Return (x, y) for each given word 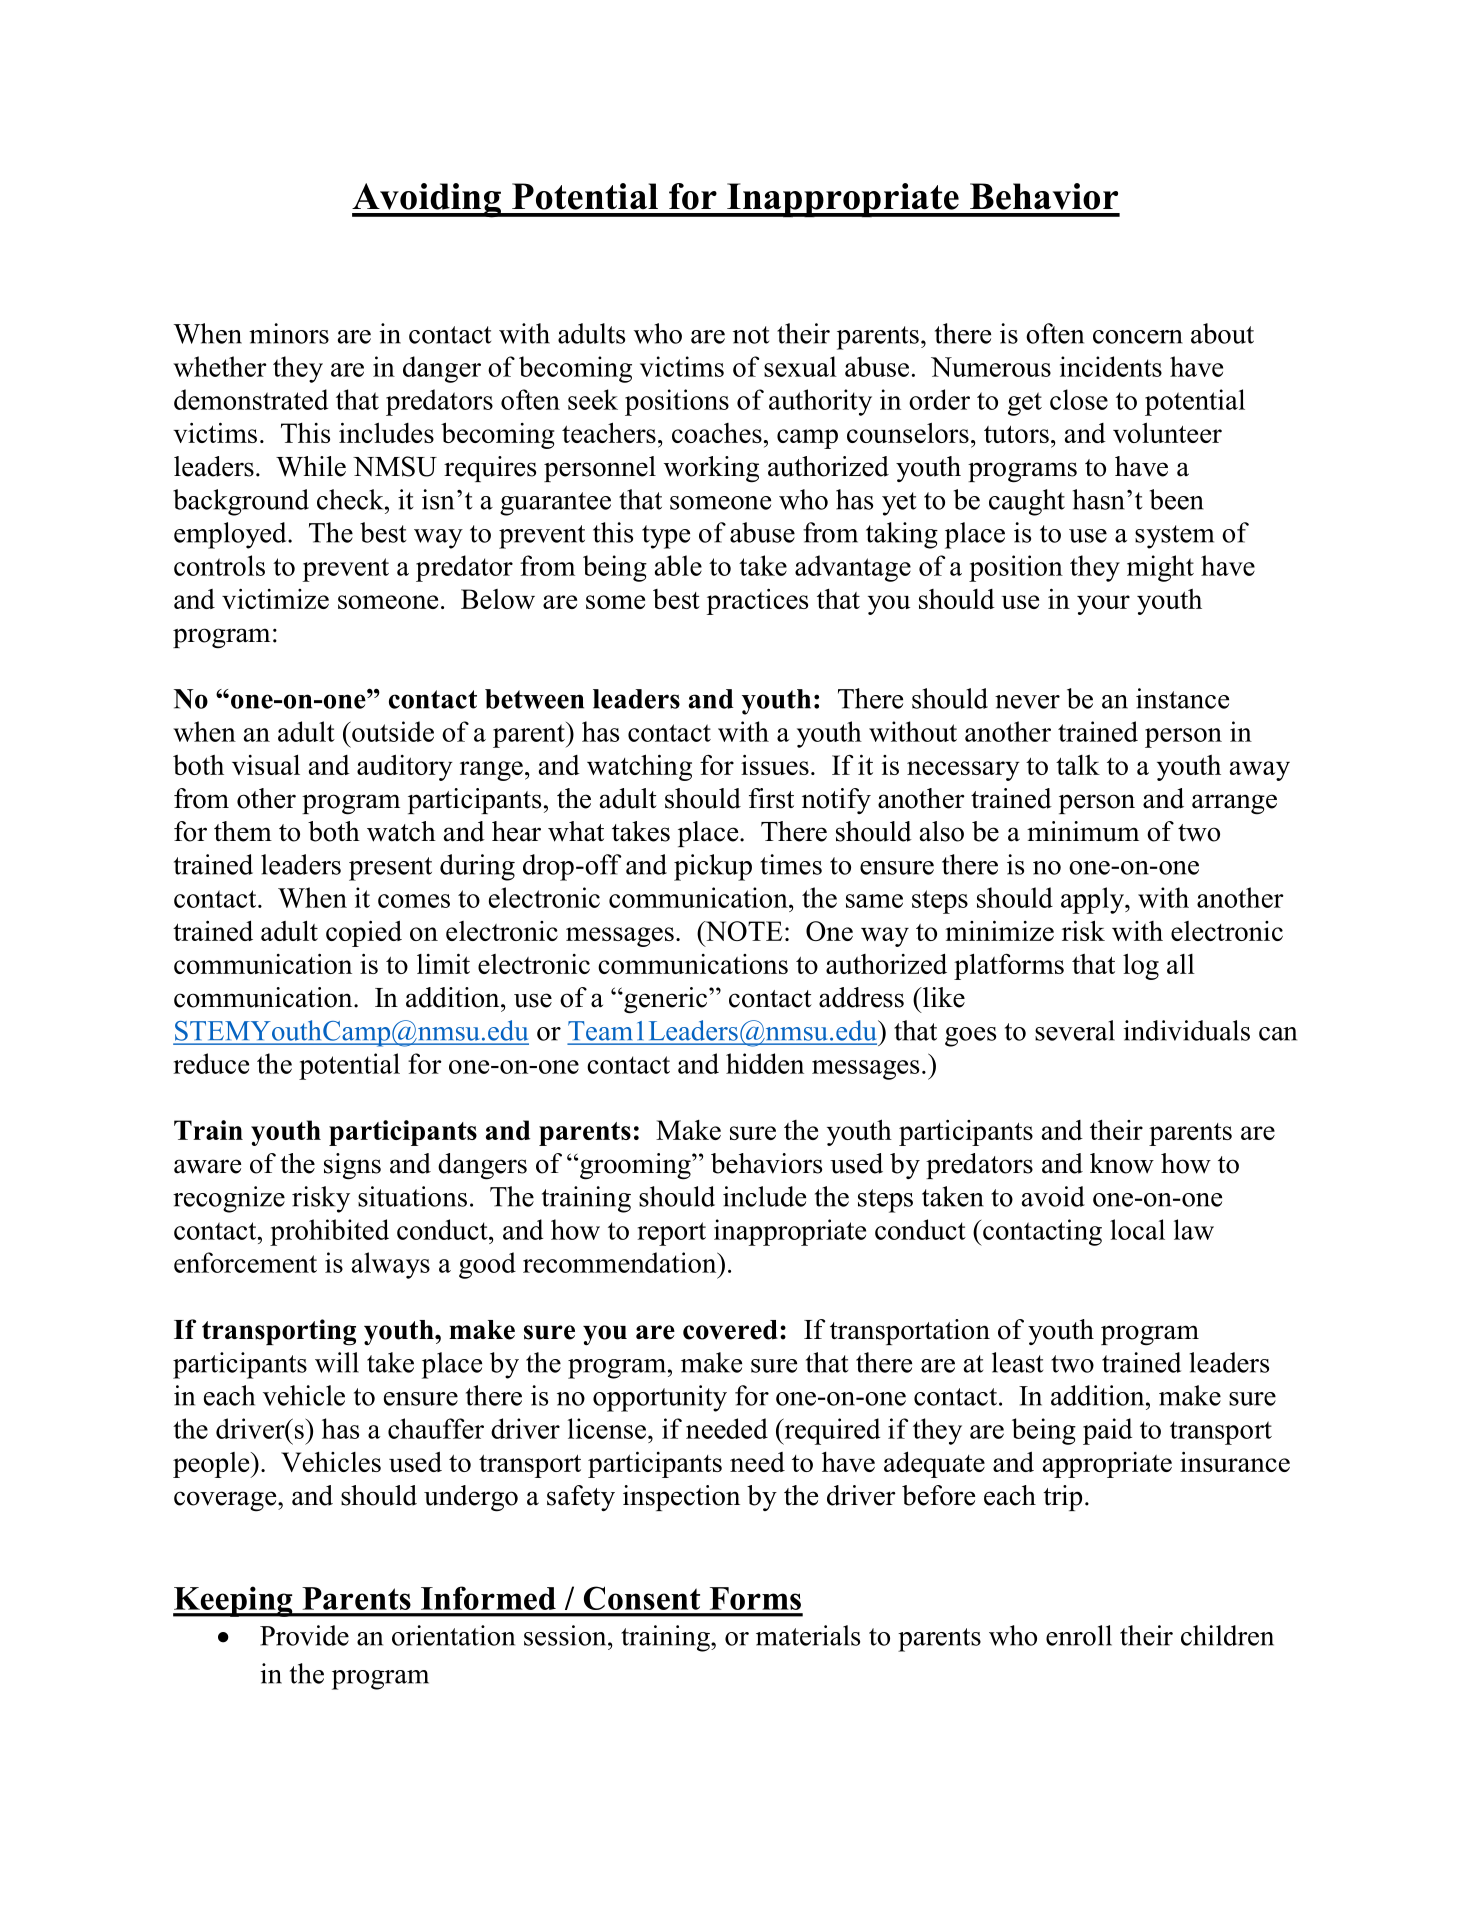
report (671, 1234)
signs (352, 1166)
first (771, 798)
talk (1078, 765)
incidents (1111, 366)
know (1122, 1163)
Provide (304, 1635)
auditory (405, 767)
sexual (800, 366)
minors (289, 333)
